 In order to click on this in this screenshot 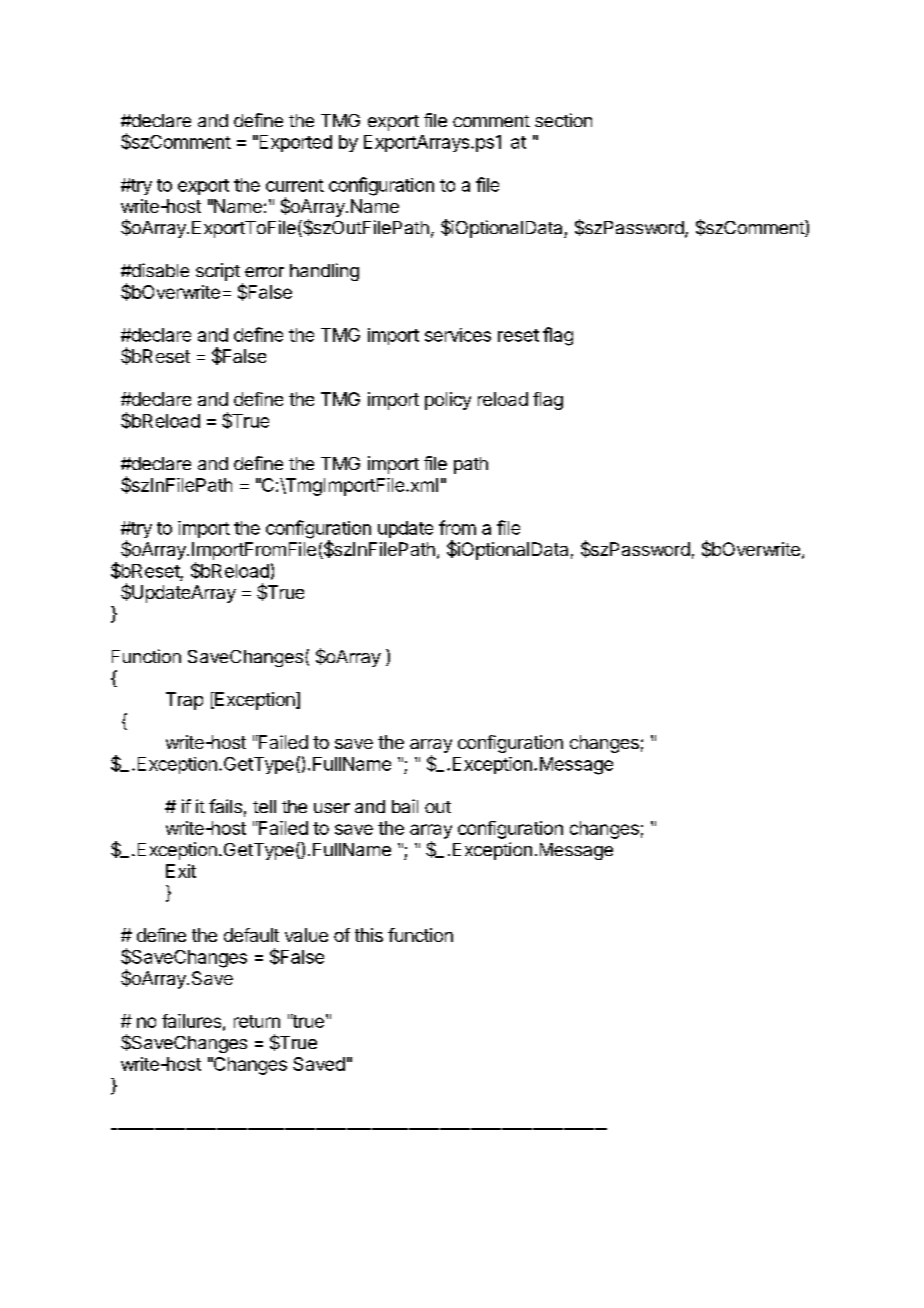, I will do `click(369, 935)`.
